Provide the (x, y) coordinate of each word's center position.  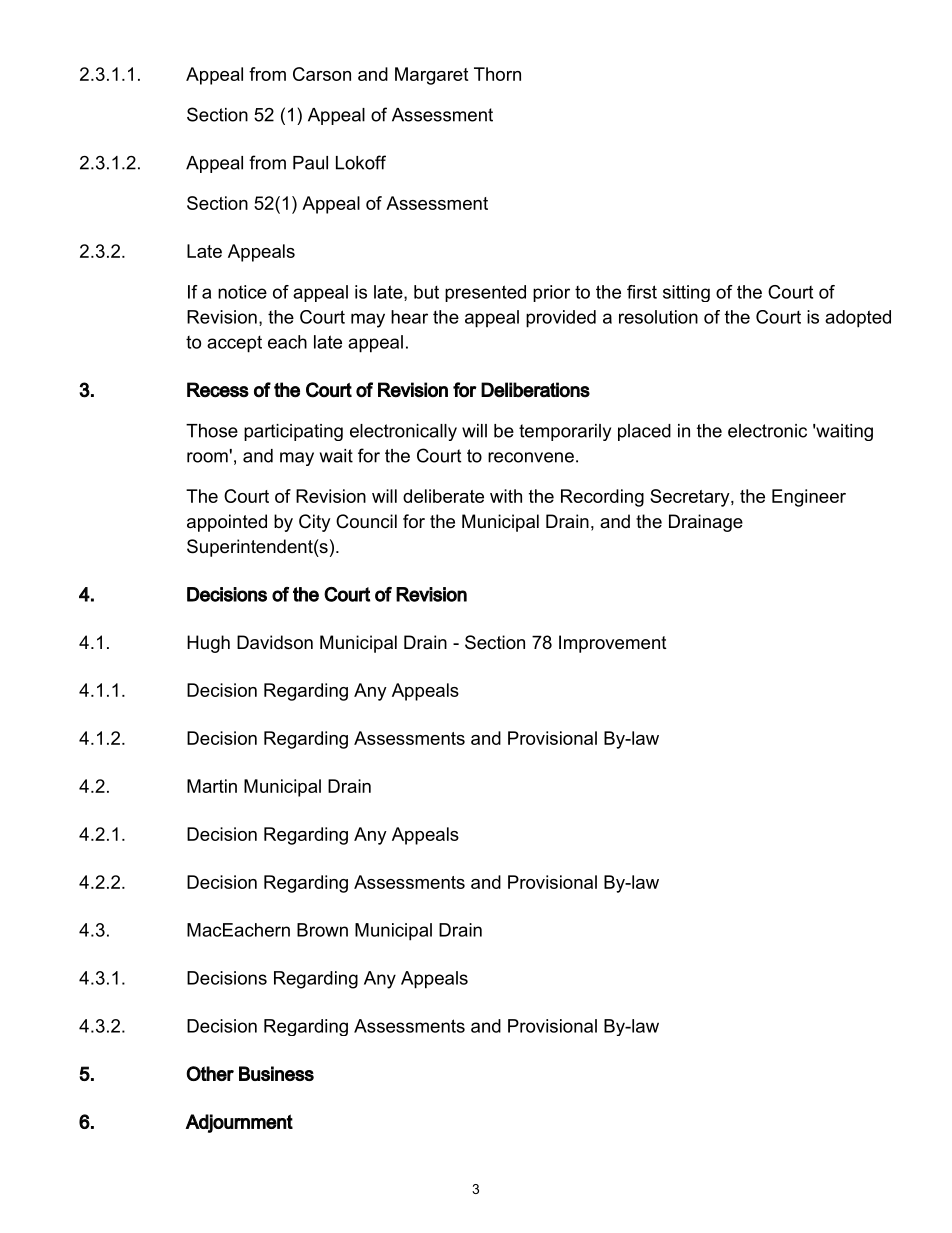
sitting (686, 293)
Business (276, 1073)
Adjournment (239, 1123)
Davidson (275, 642)
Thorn (497, 74)
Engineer (809, 498)
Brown (322, 930)
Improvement (613, 644)
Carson (322, 74)
